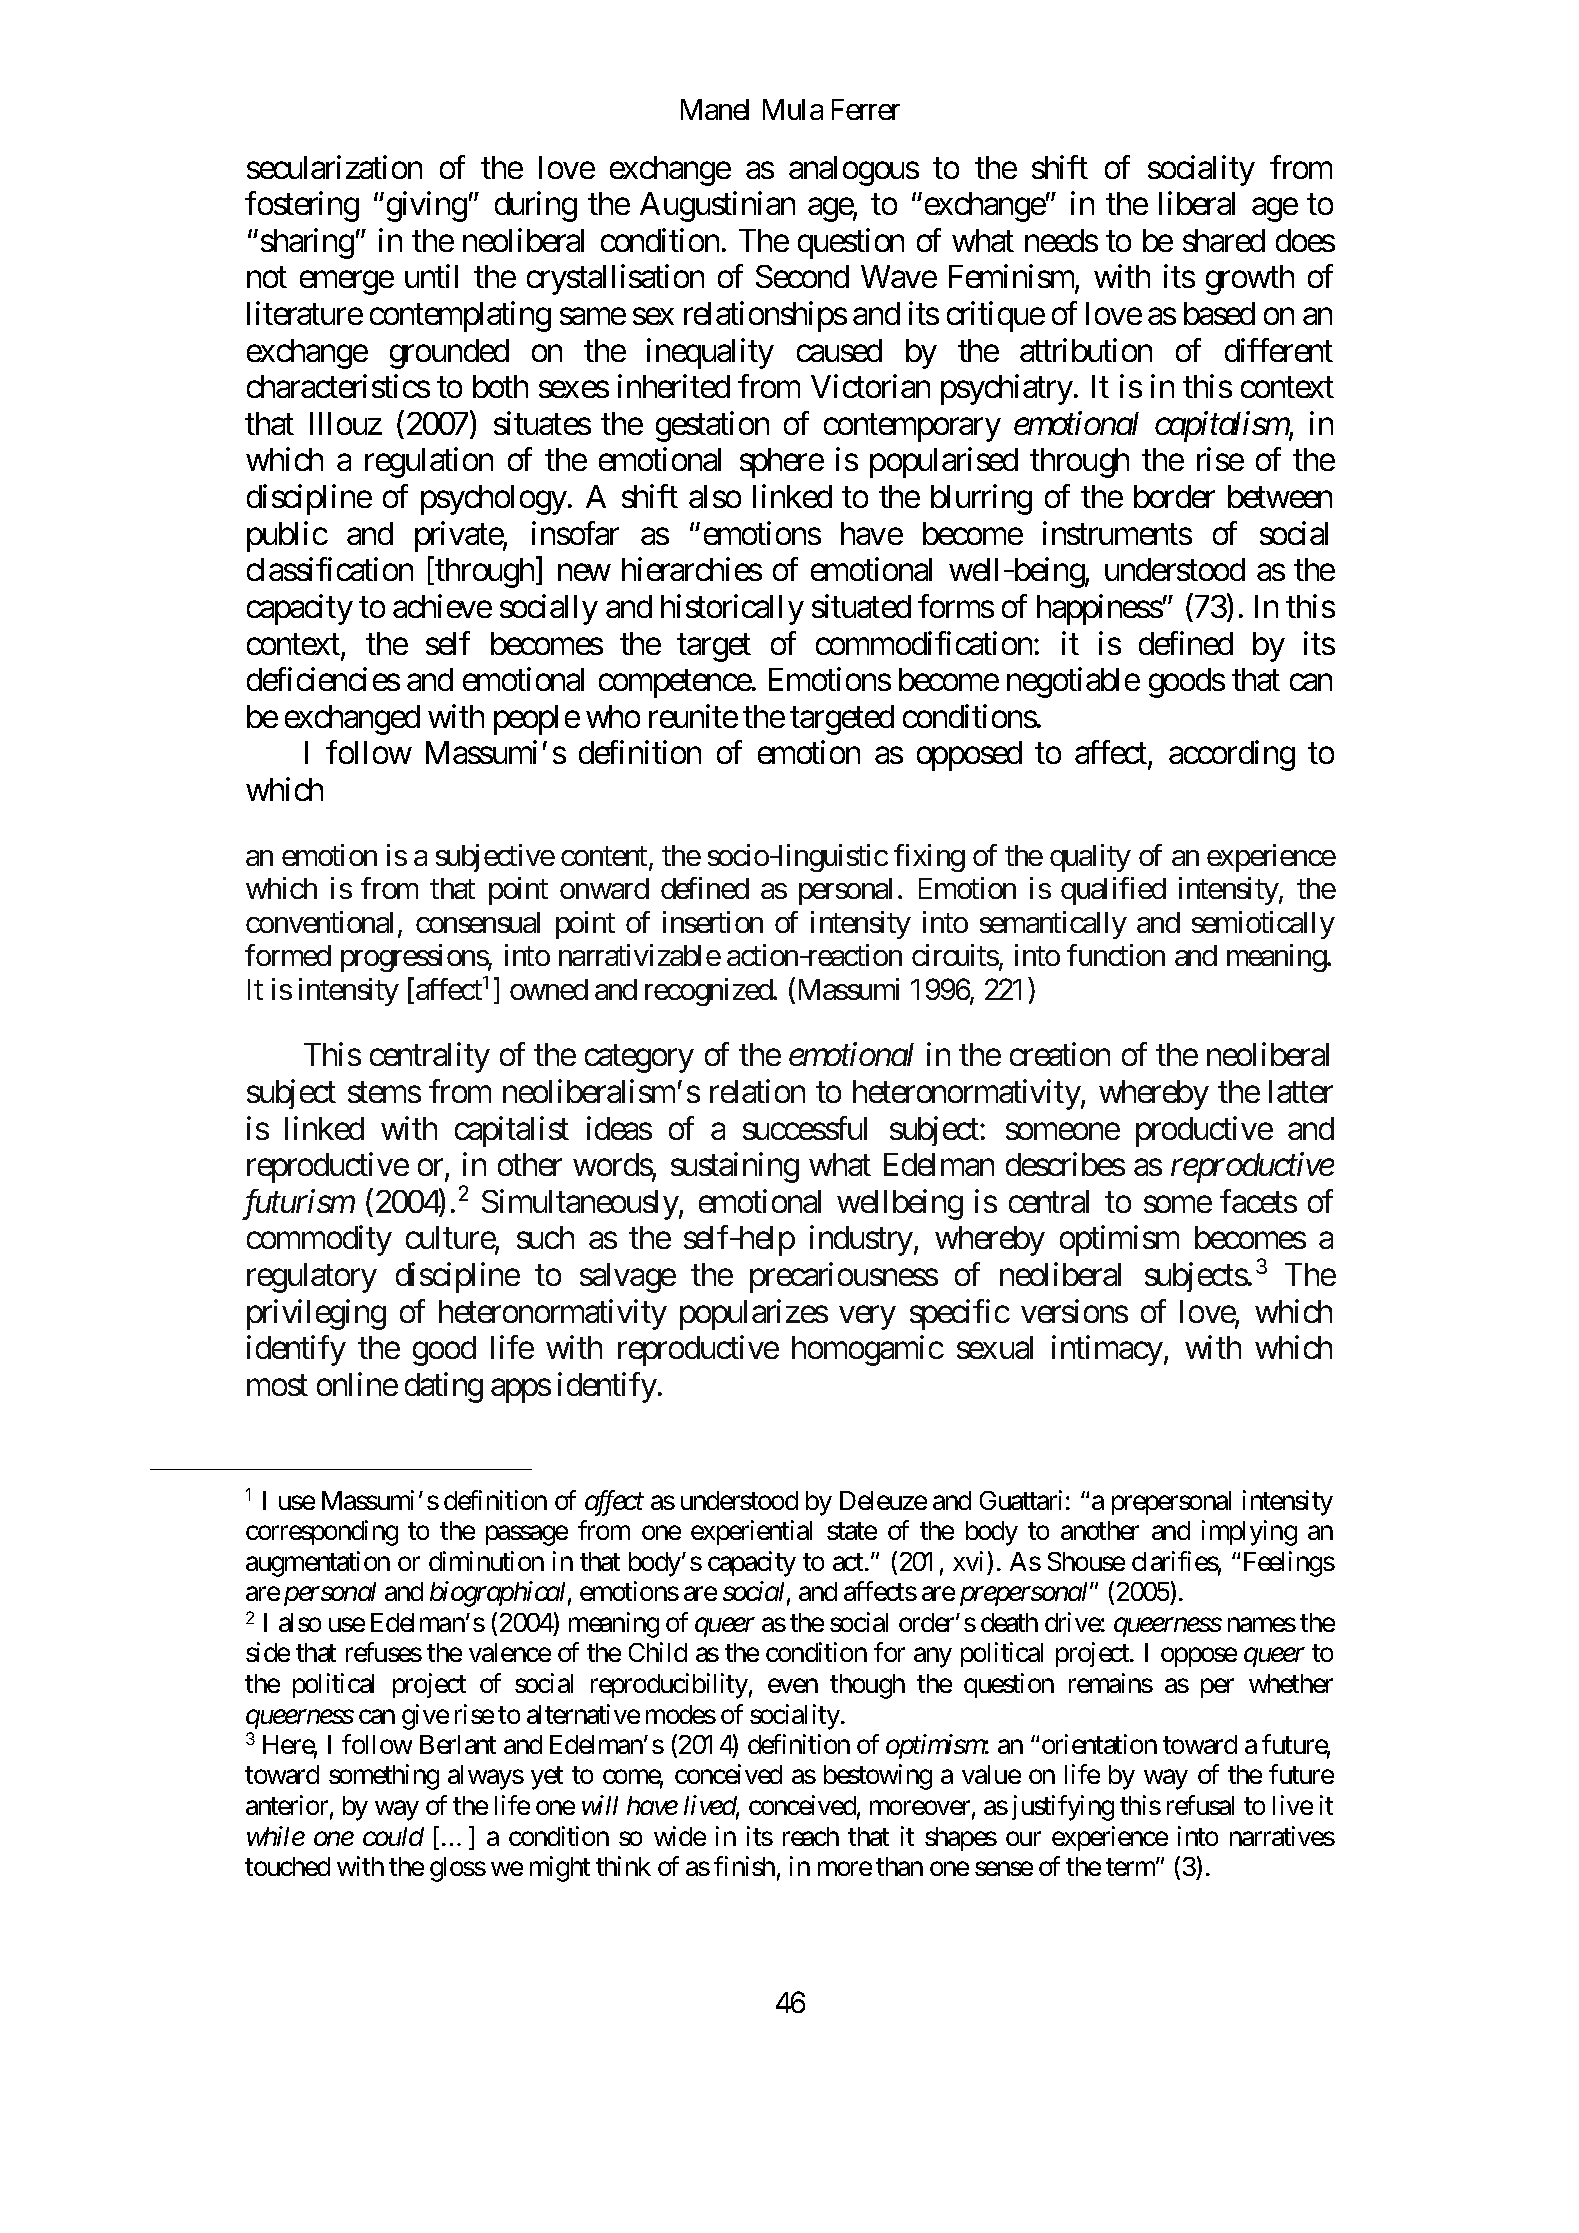 This image has width=1579, height=2233. Describe the element at coordinates (793, 109) in the image. I see `Mula` at that location.
